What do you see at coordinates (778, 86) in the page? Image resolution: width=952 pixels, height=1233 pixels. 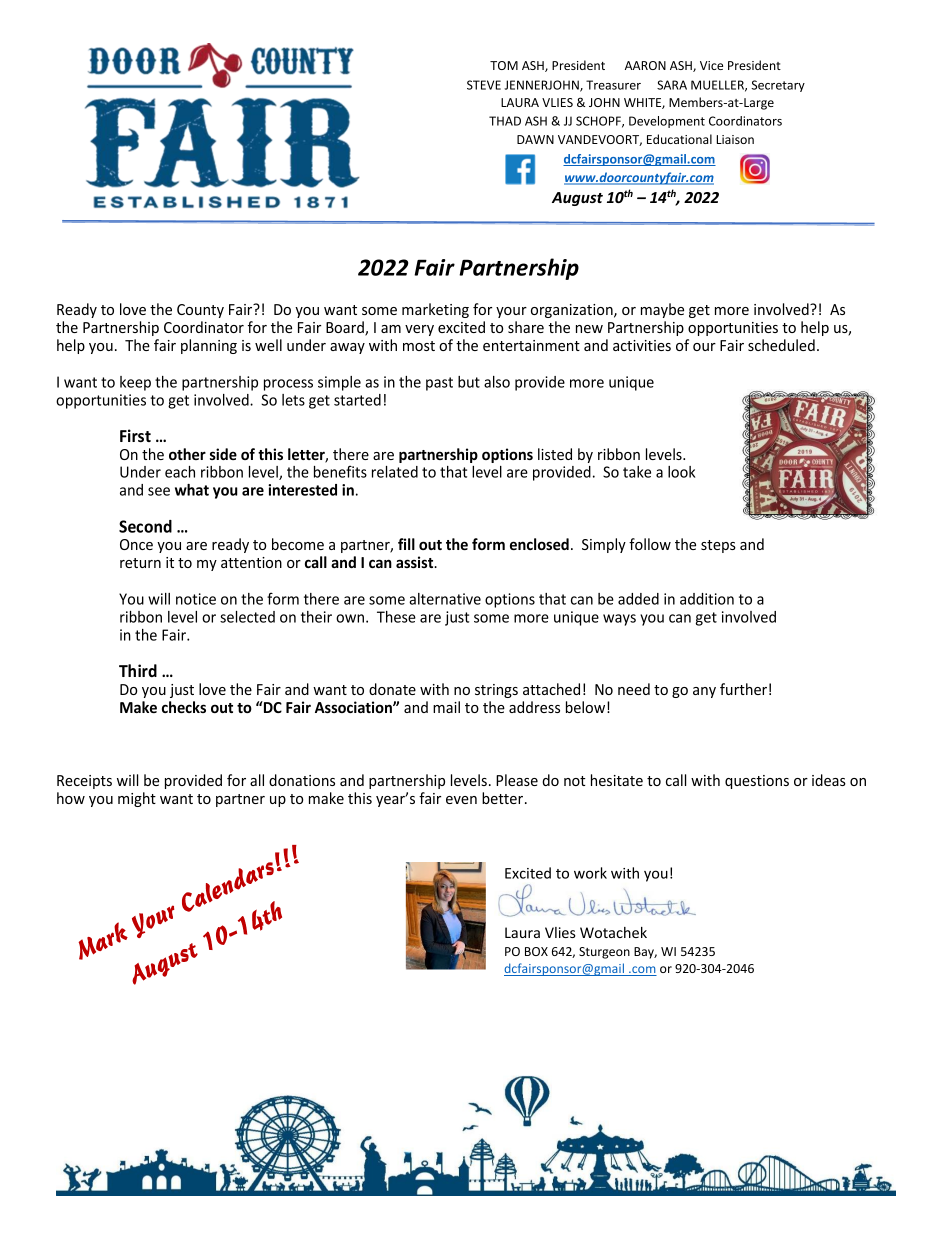 I see `Secretary` at bounding box center [778, 86].
